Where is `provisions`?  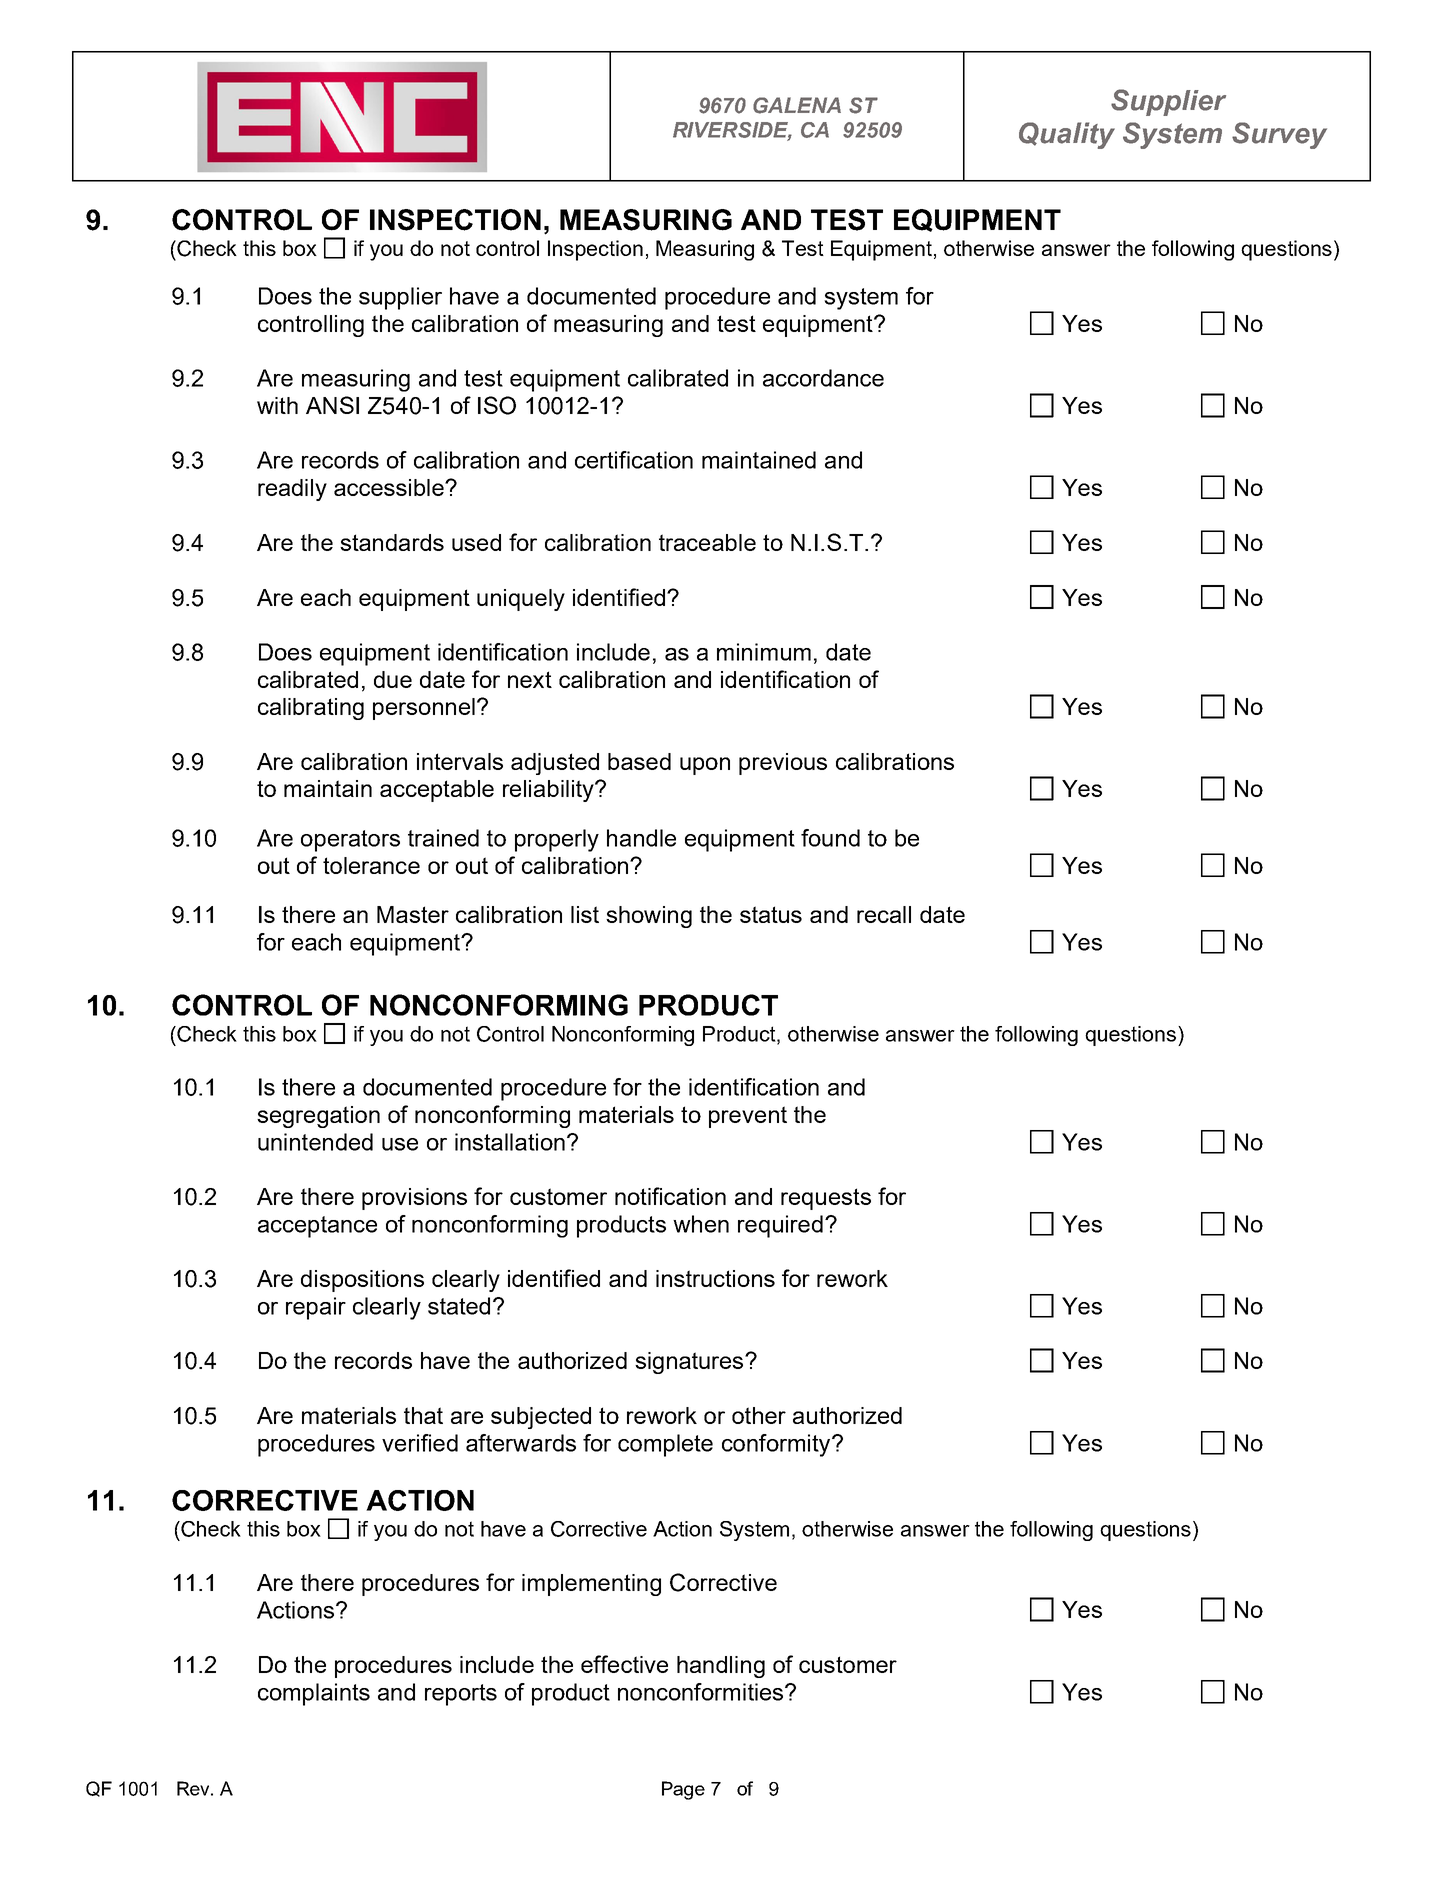
provisions is located at coordinates (414, 1199).
